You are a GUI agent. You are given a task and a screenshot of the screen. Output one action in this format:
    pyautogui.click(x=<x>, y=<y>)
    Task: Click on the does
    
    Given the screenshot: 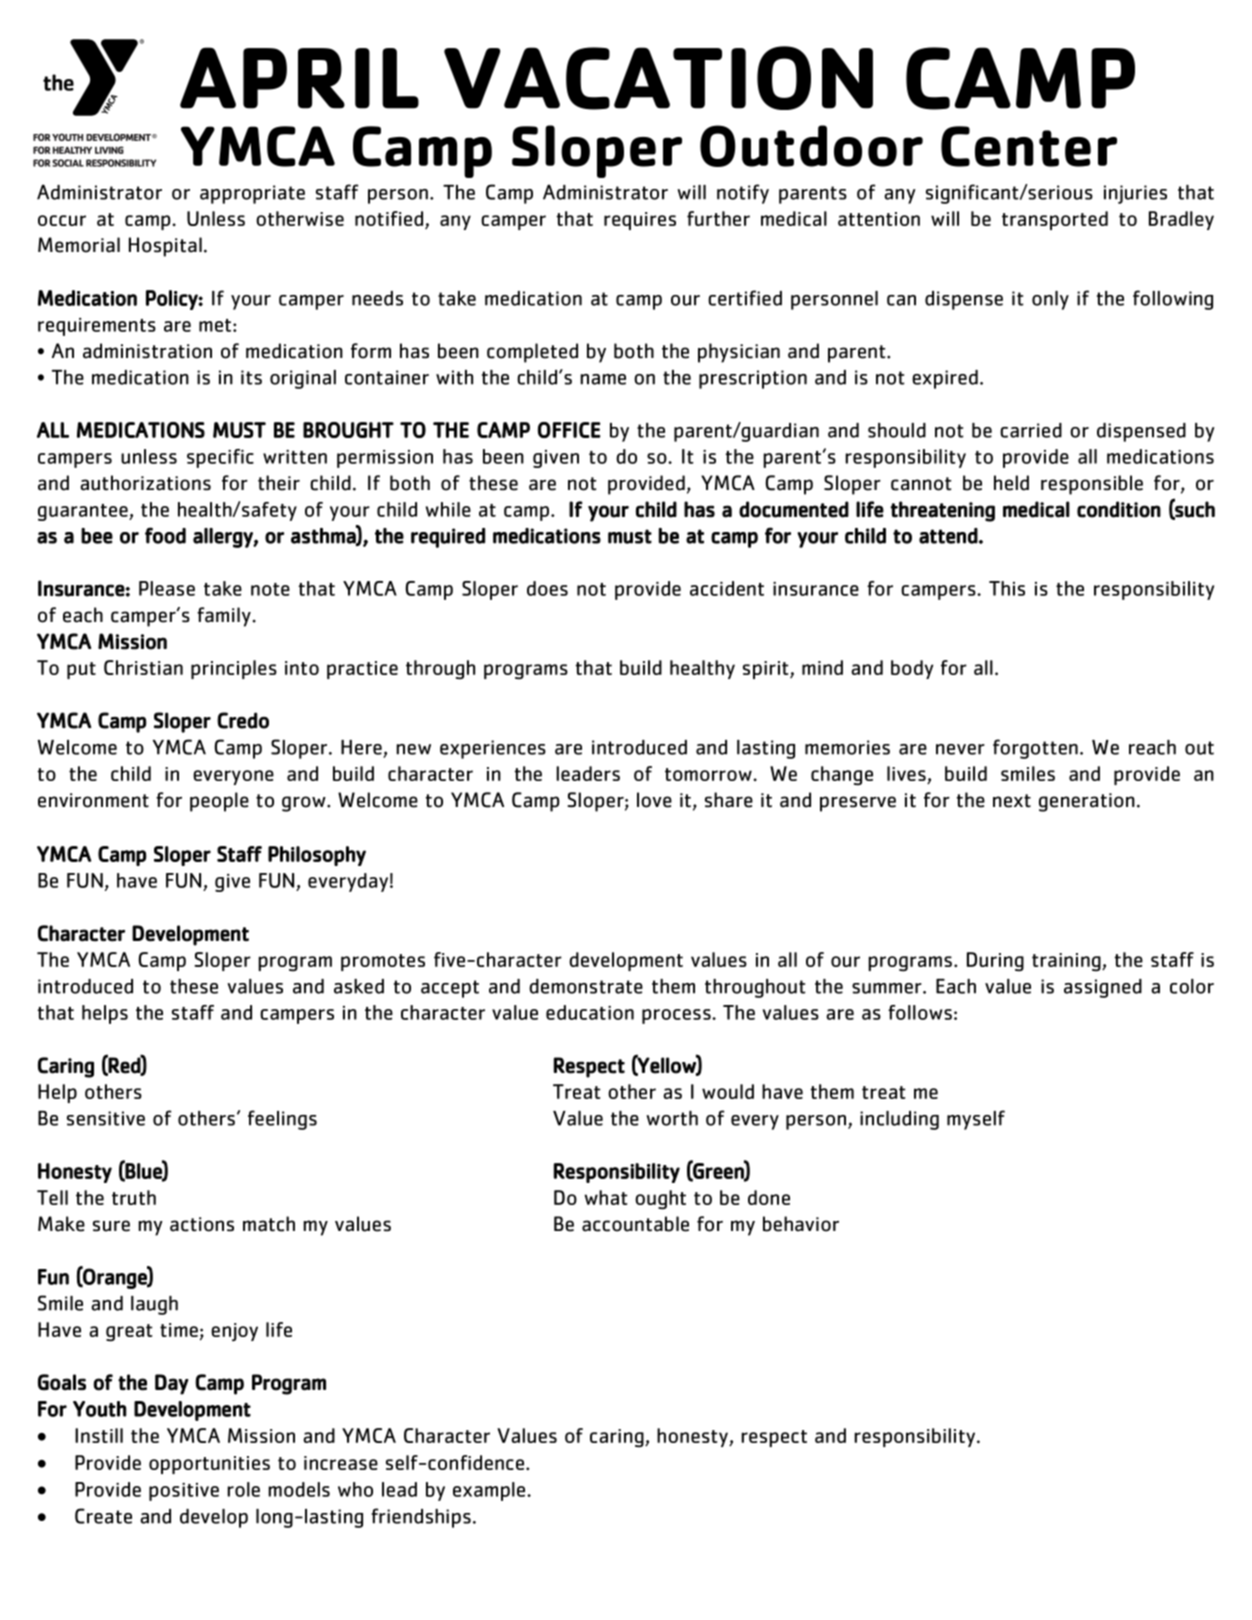 What is the action you would take?
    pyautogui.click(x=547, y=588)
